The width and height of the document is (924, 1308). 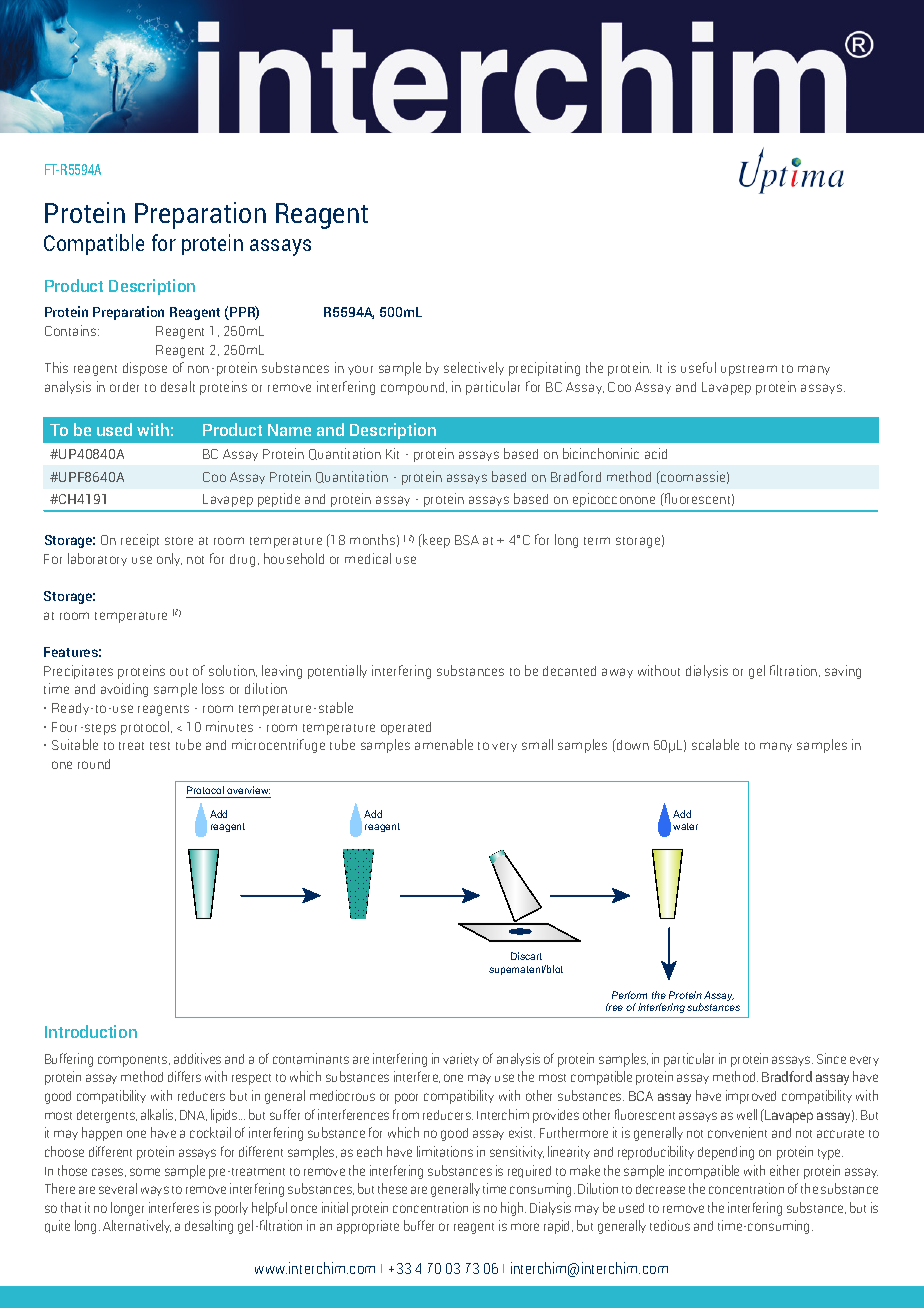 What do you see at coordinates (784, 1170) in the document?
I see `either` at bounding box center [784, 1170].
